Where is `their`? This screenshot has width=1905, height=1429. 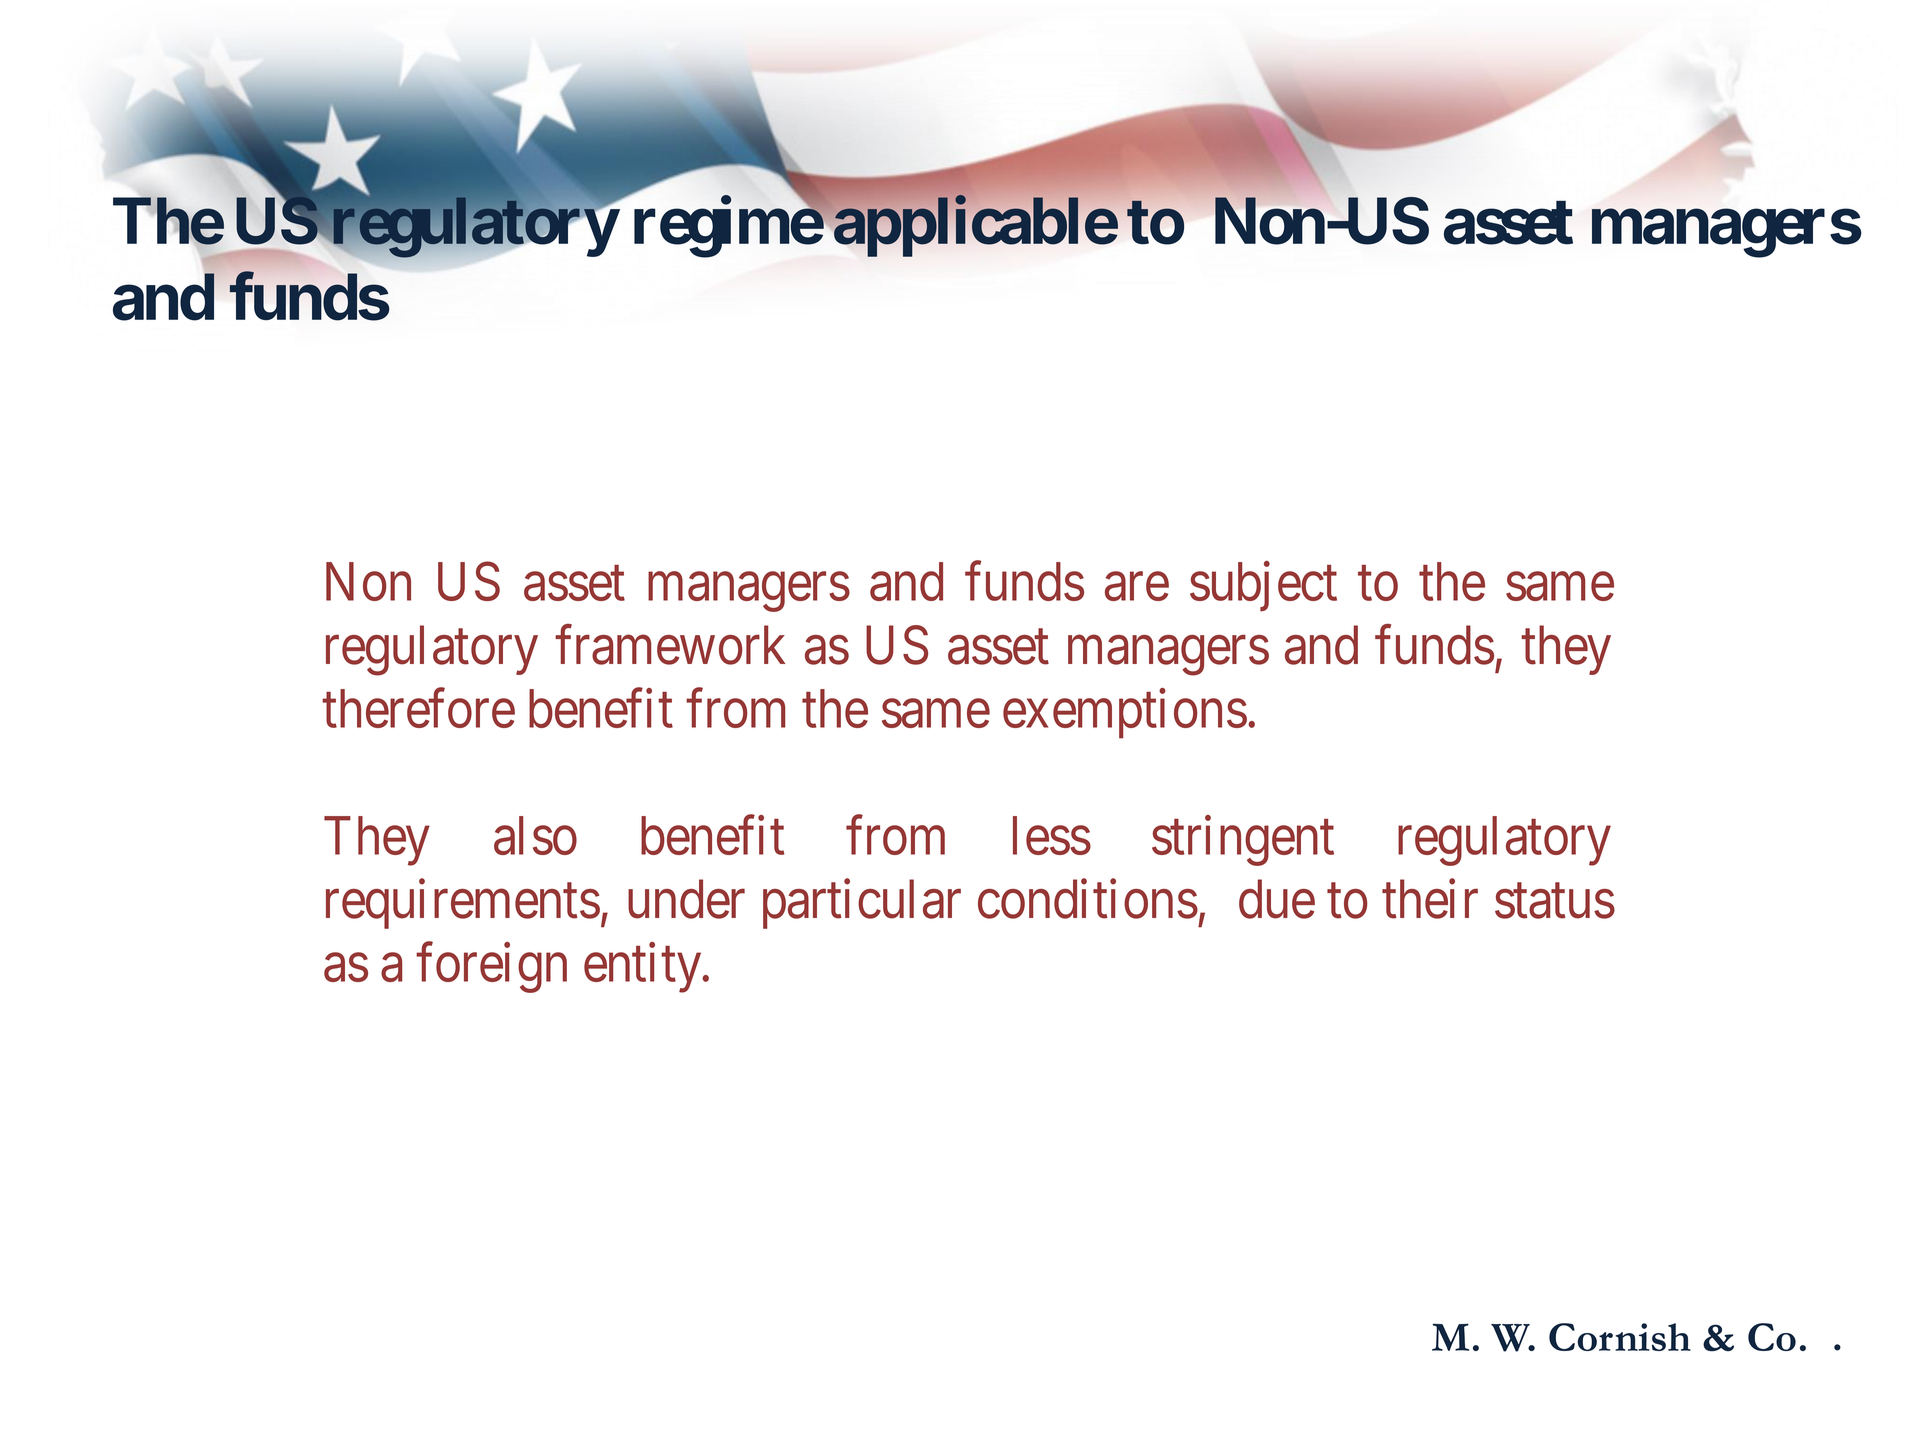 their is located at coordinates (1430, 899).
